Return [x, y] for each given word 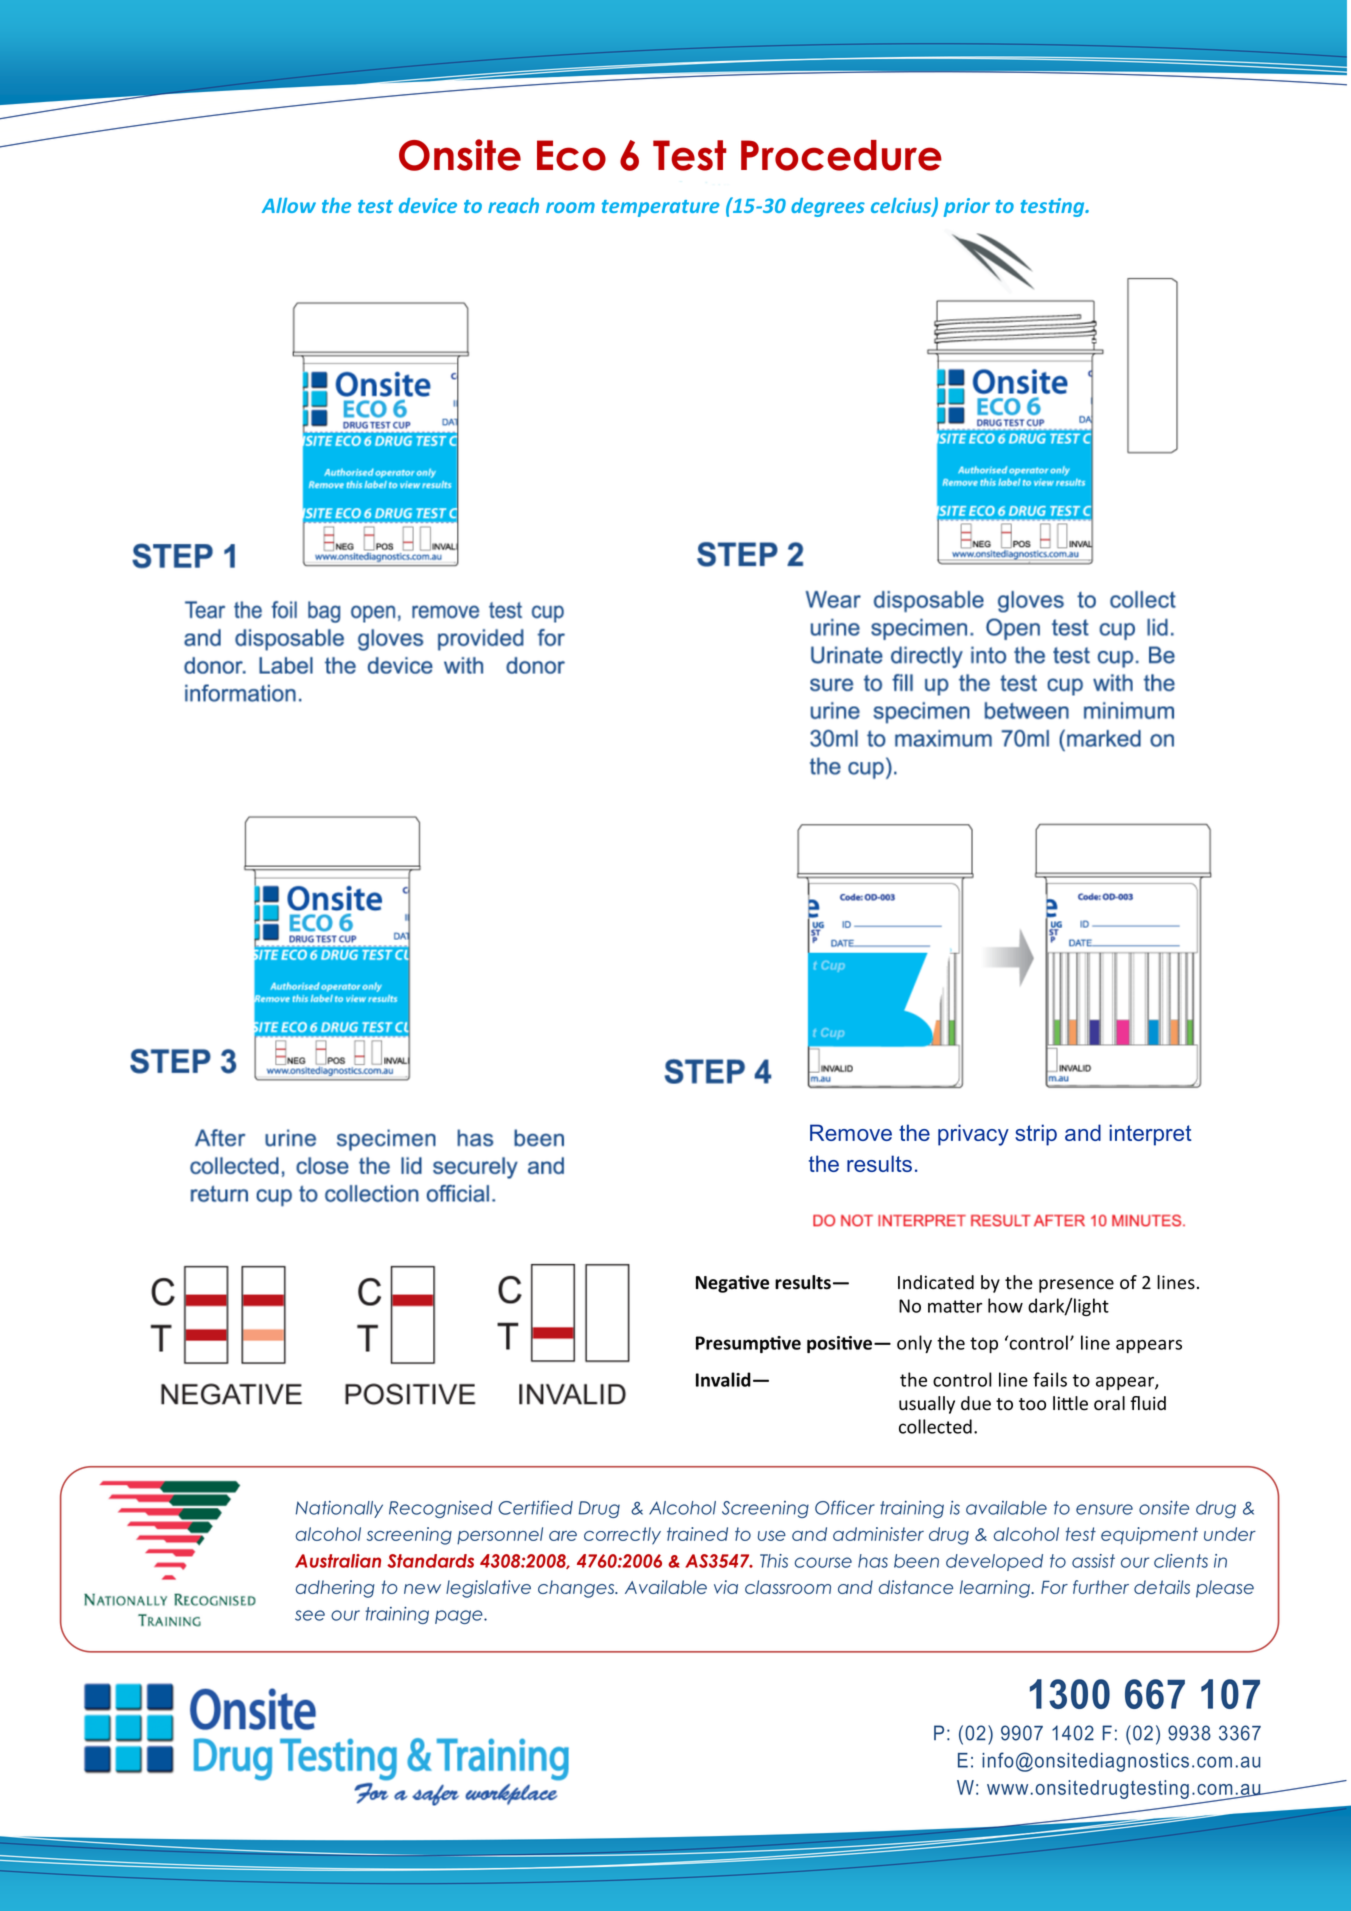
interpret [1150, 1135]
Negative [732, 1284]
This [774, 1561]
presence [1076, 1286]
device [428, 205]
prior [967, 207]
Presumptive [748, 1344]
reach [513, 205]
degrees [828, 207]
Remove [851, 1132]
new [422, 1589]
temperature [660, 208]
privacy [973, 1135]
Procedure [841, 155]
